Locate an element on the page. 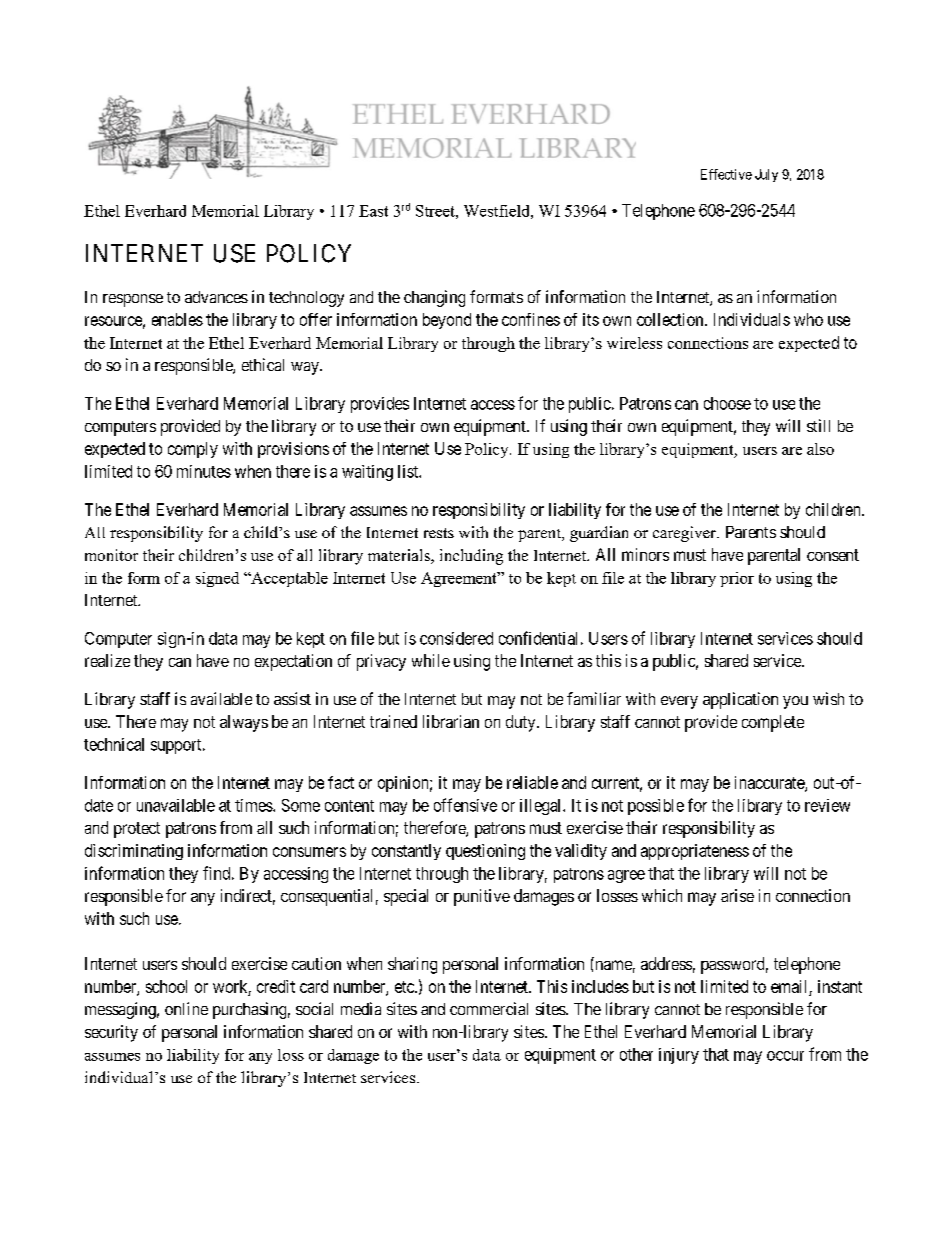 Image resolution: width=952 pixels, height=1233 pixels. questioning is located at coordinates (485, 852).
